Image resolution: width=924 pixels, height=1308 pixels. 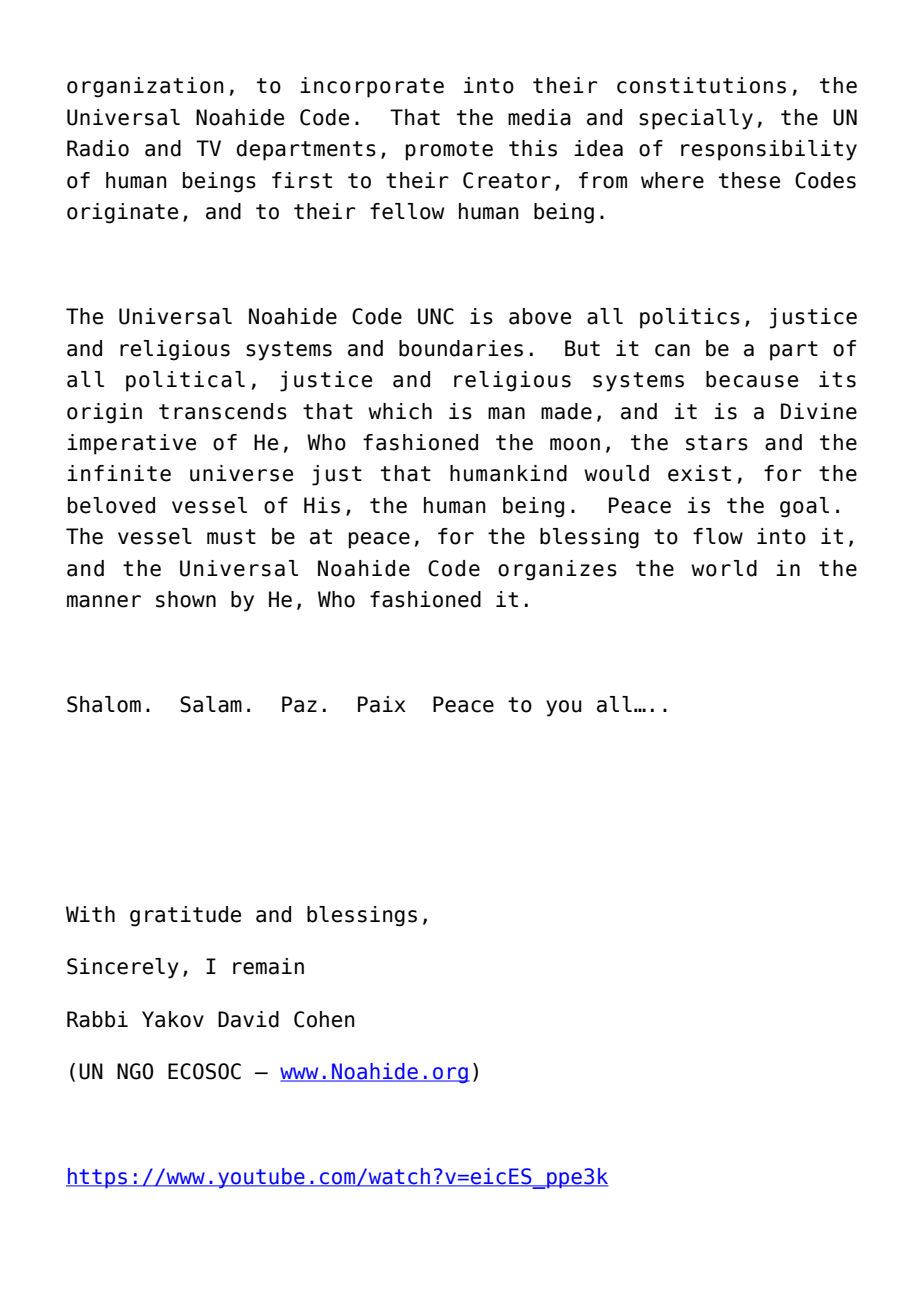 I want to click on organizes, so click(x=557, y=570).
